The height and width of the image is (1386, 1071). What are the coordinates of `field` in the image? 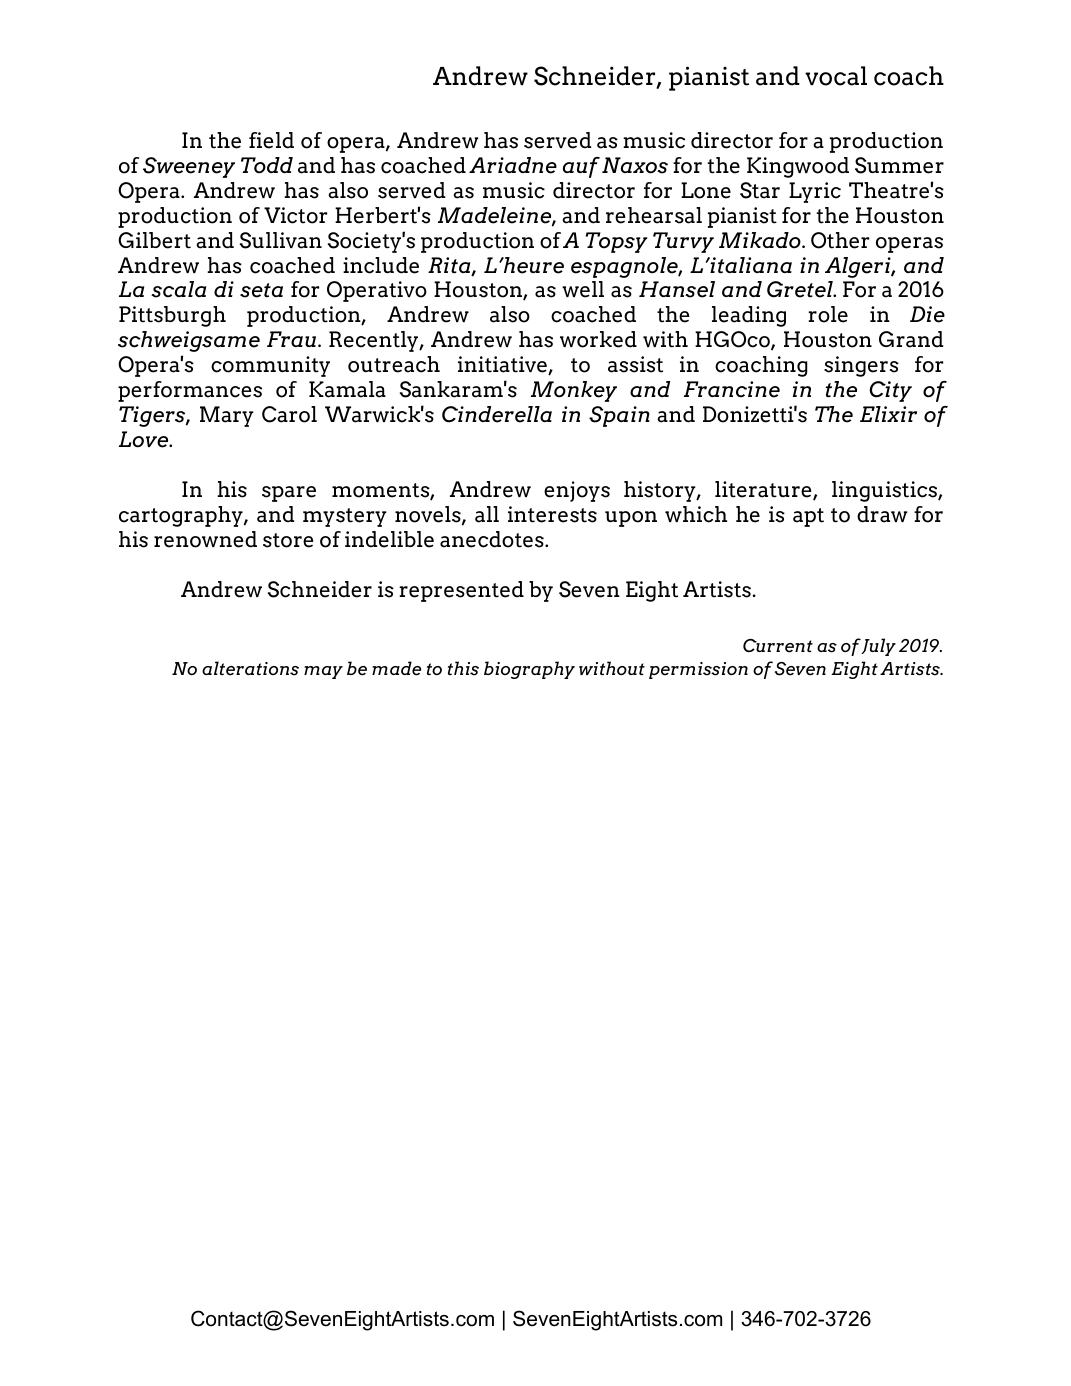 It's located at (271, 140).
